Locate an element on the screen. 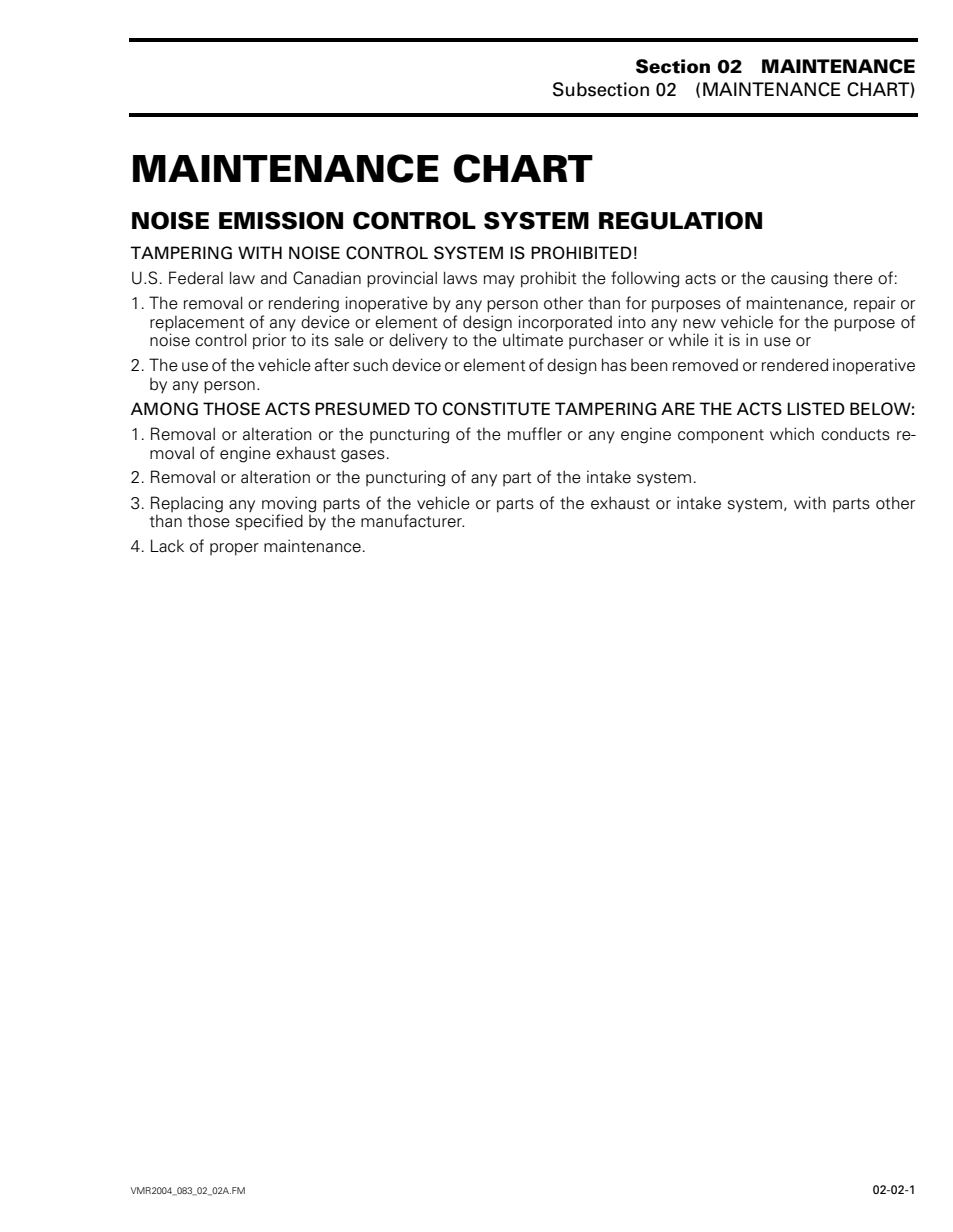  REGULATION is located at coordinates (680, 220).
